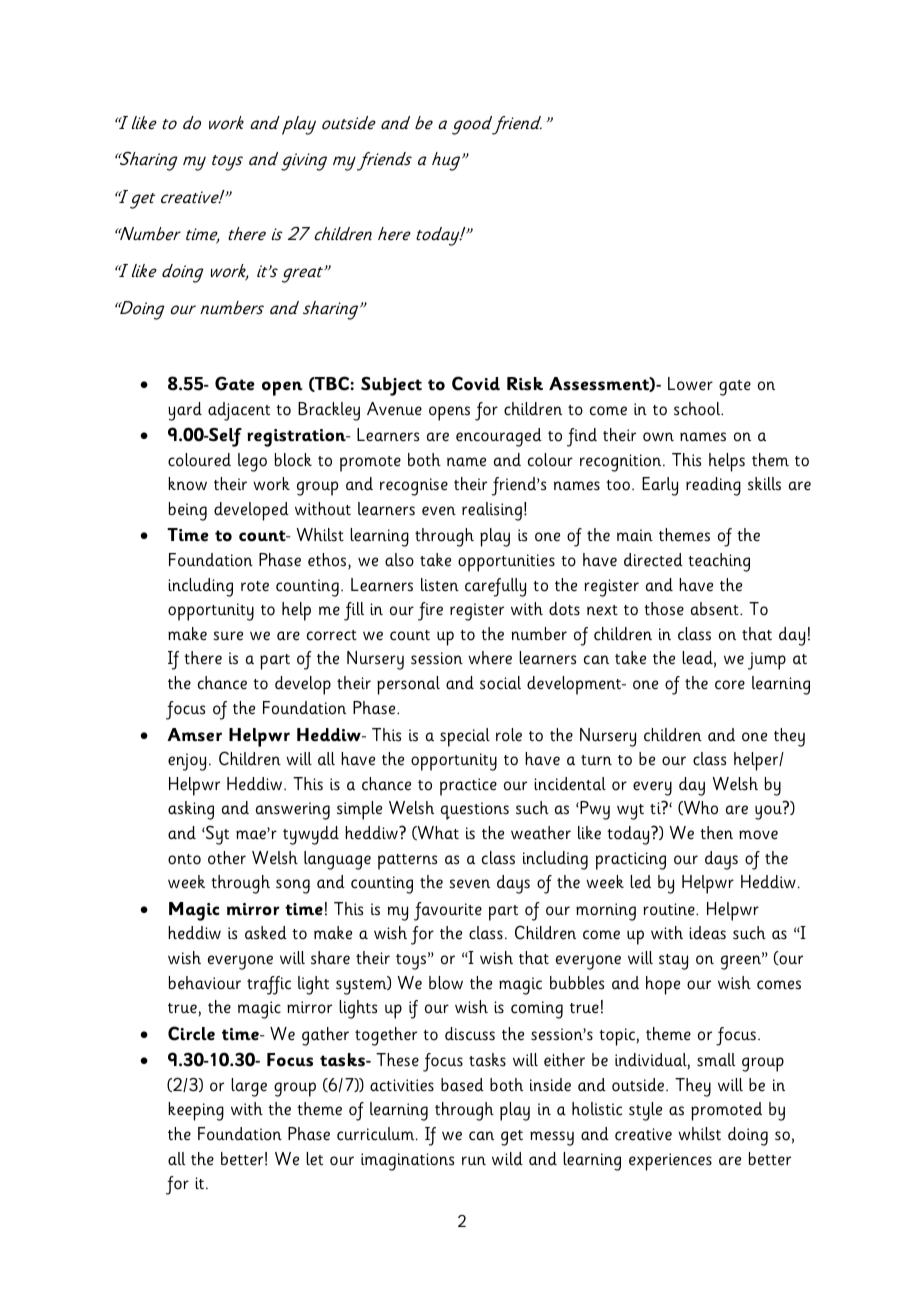 The width and height of the document is (924, 1308). I want to click on let, so click(314, 1159).
